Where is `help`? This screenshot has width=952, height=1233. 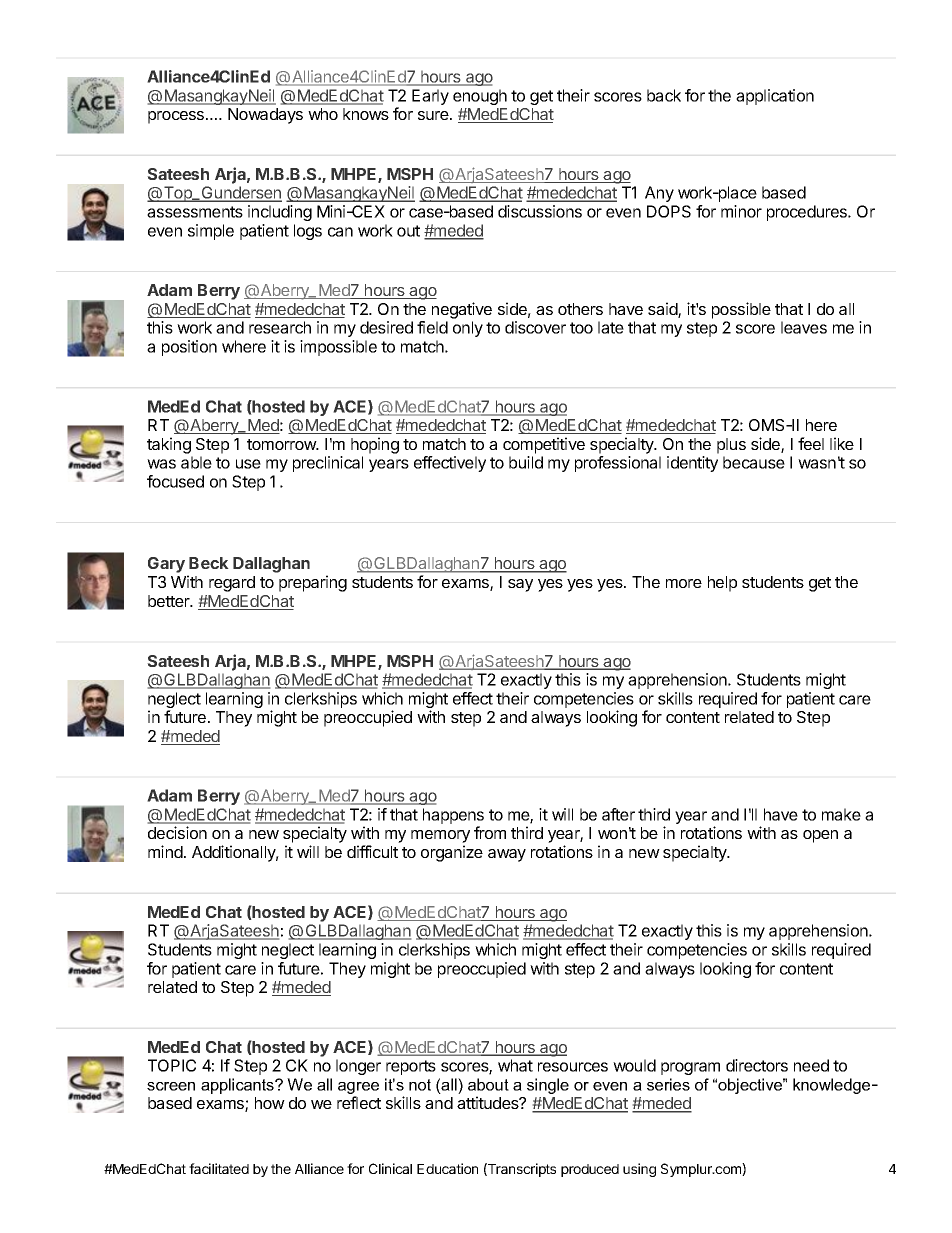 help is located at coordinates (722, 584).
